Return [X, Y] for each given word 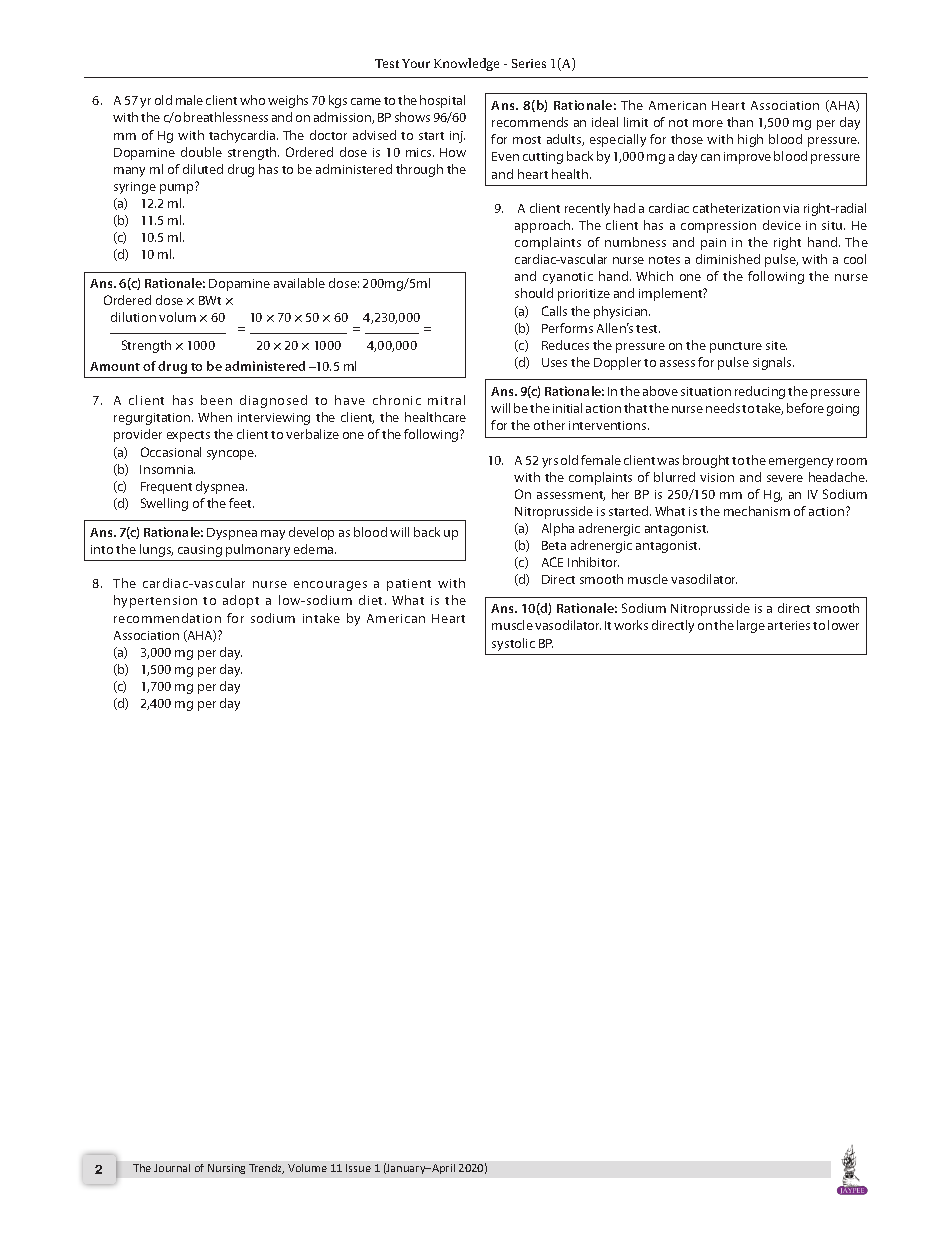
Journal [172, 1168]
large [751, 626]
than [740, 122]
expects [188, 436]
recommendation [167, 618]
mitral [446, 400]
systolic [513, 644]
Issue [358, 1168]
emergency [801, 463]
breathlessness [226, 117]
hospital [442, 101]
